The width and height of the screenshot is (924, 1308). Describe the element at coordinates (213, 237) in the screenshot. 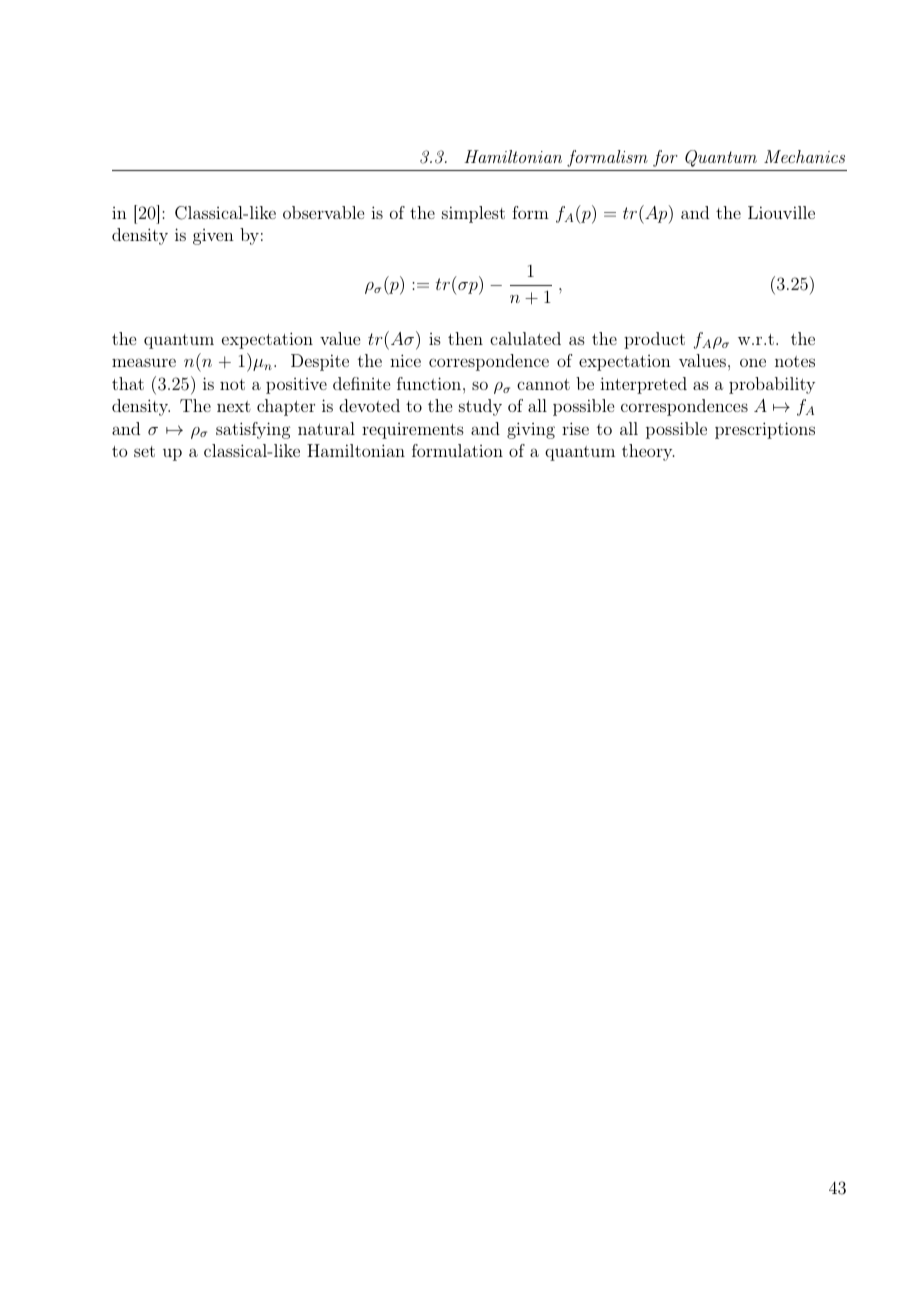

I see `given` at that location.
